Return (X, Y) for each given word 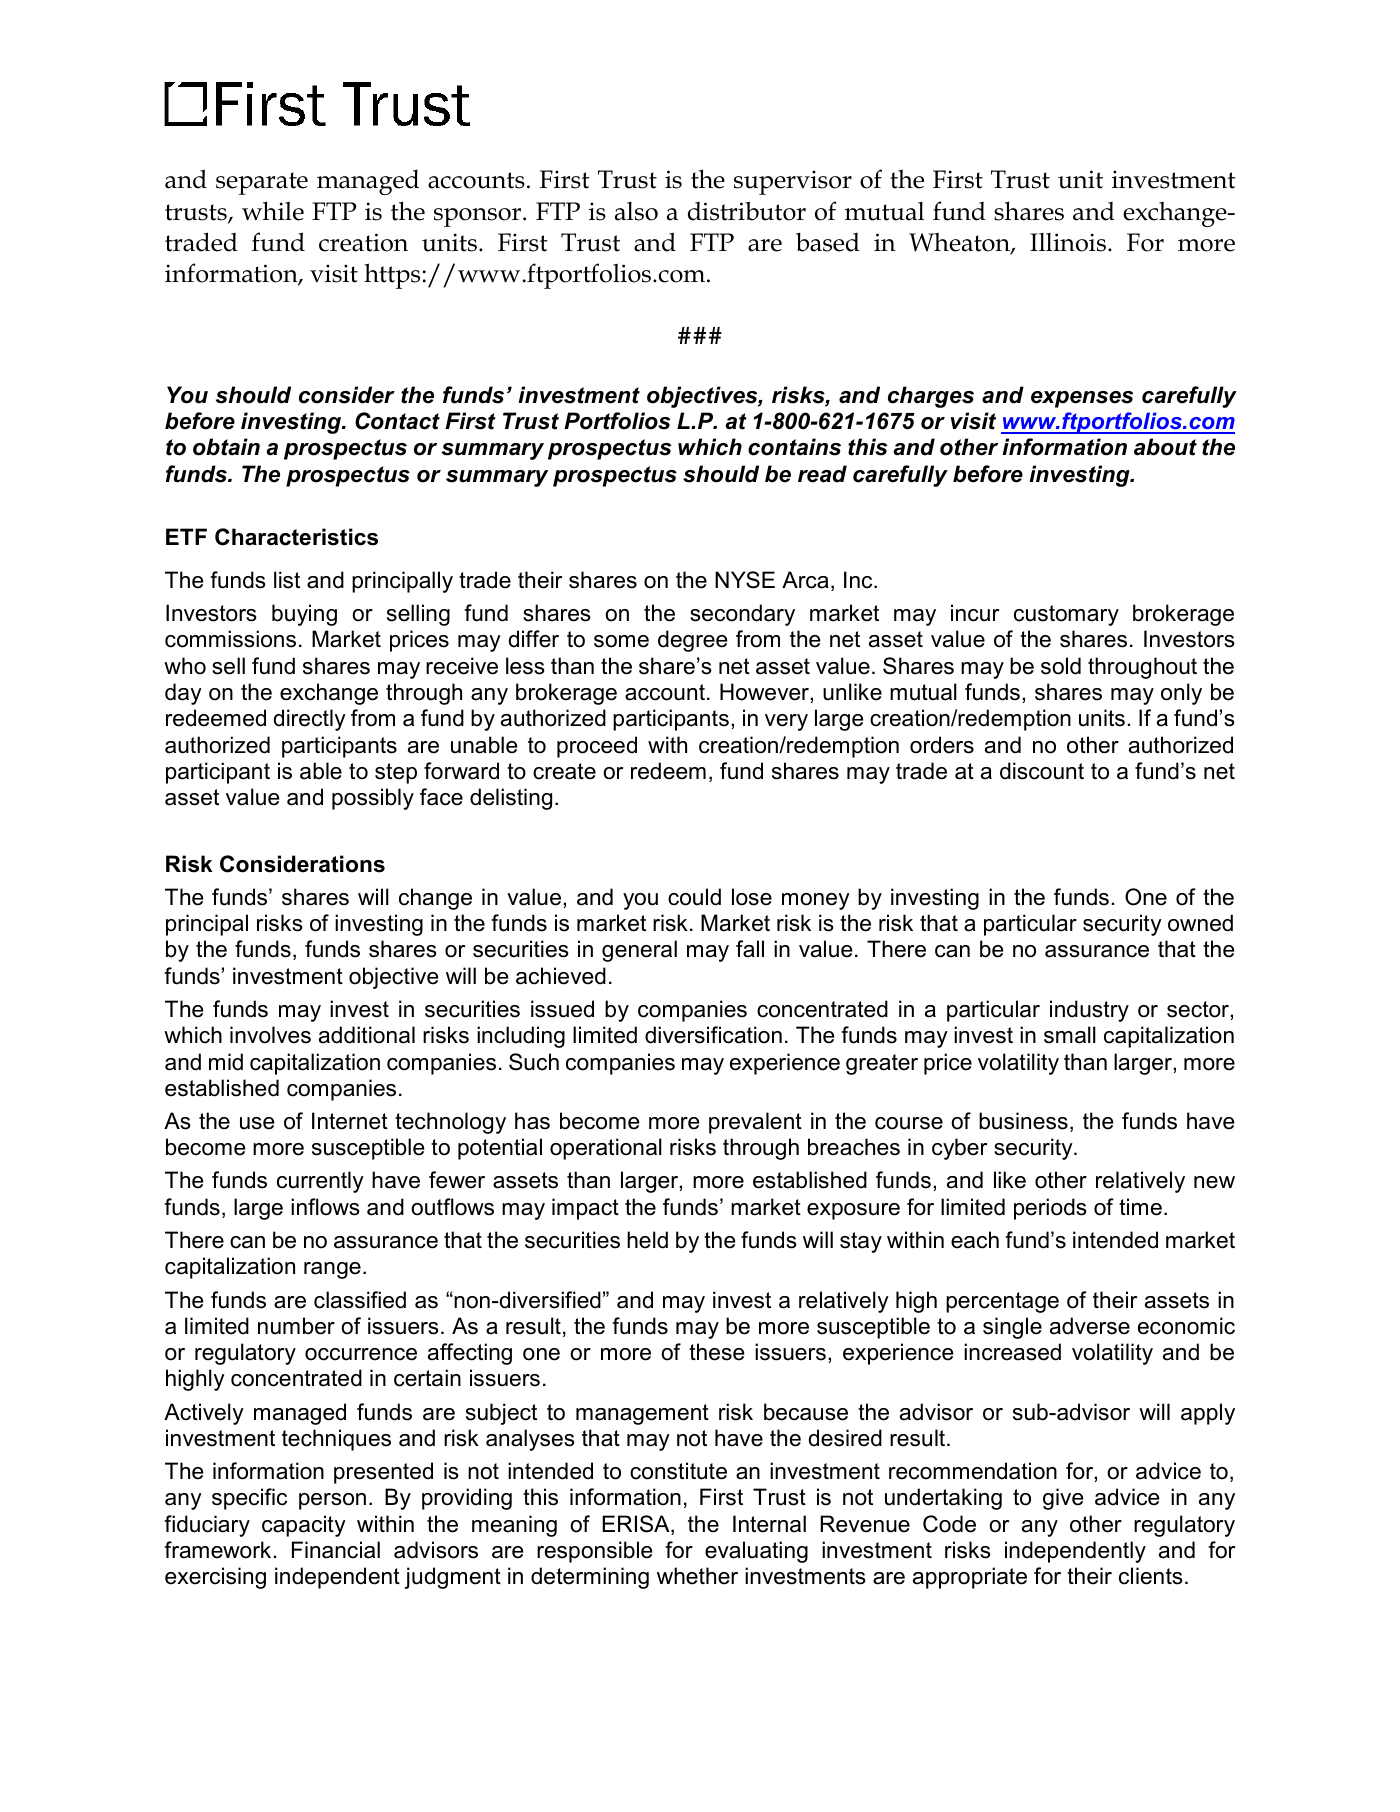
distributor (747, 211)
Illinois (1068, 242)
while (273, 211)
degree (693, 641)
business (1023, 1121)
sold (1061, 666)
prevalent (755, 1123)
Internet (350, 1121)
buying (304, 615)
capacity (304, 1526)
